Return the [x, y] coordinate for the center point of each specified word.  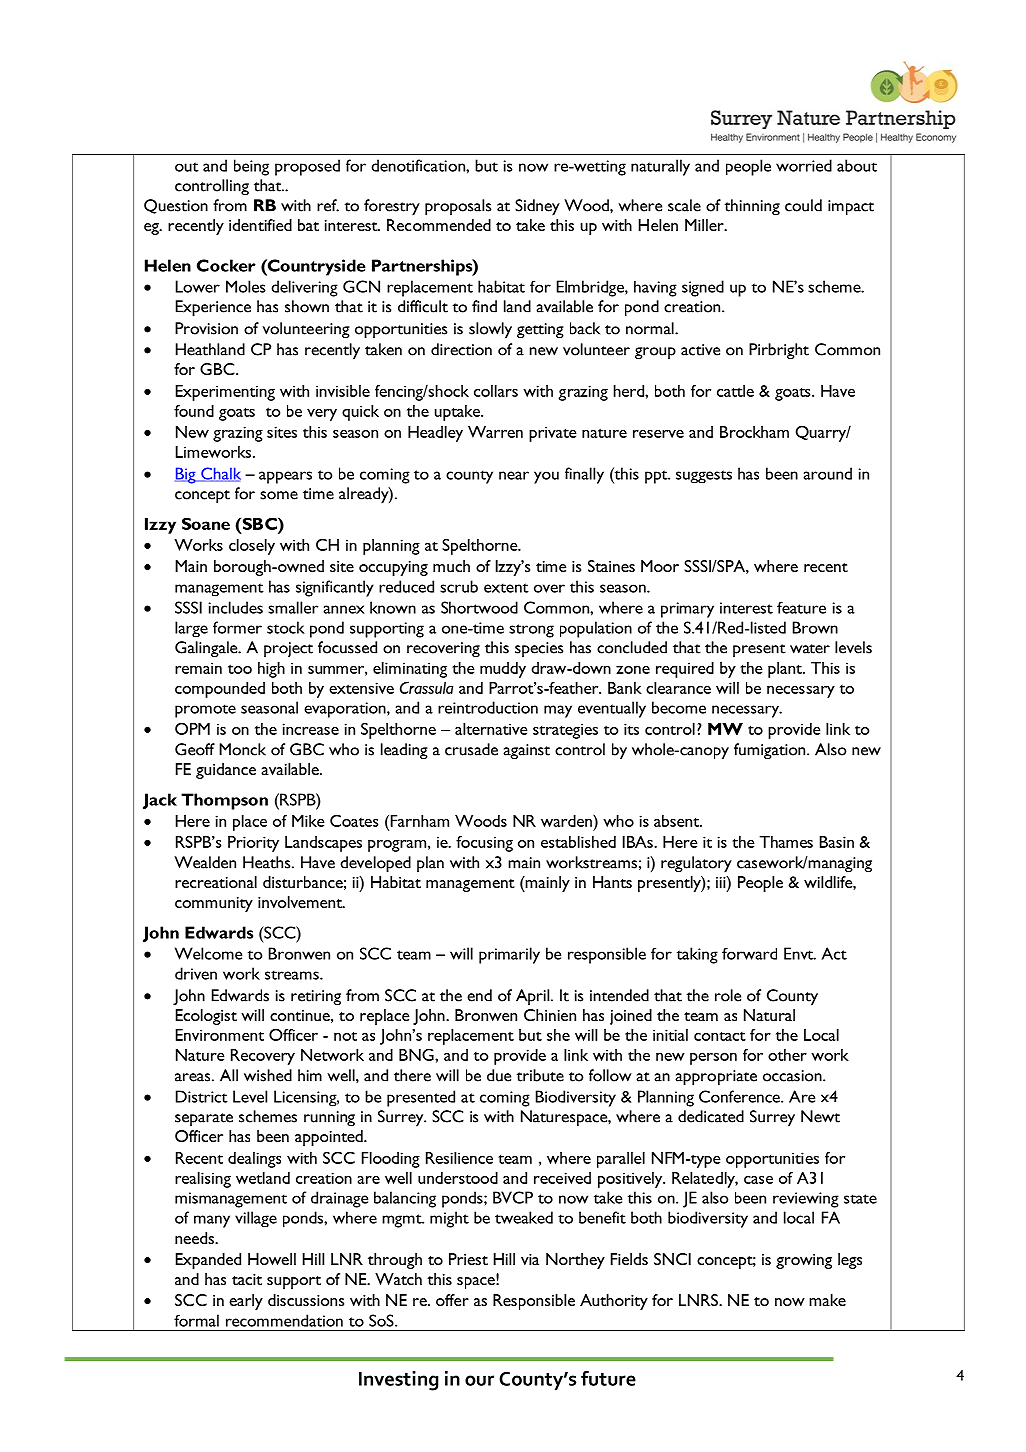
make [827, 1300]
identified [260, 225]
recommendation [284, 1320]
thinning [752, 207]
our [479, 1380]
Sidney [537, 207]
